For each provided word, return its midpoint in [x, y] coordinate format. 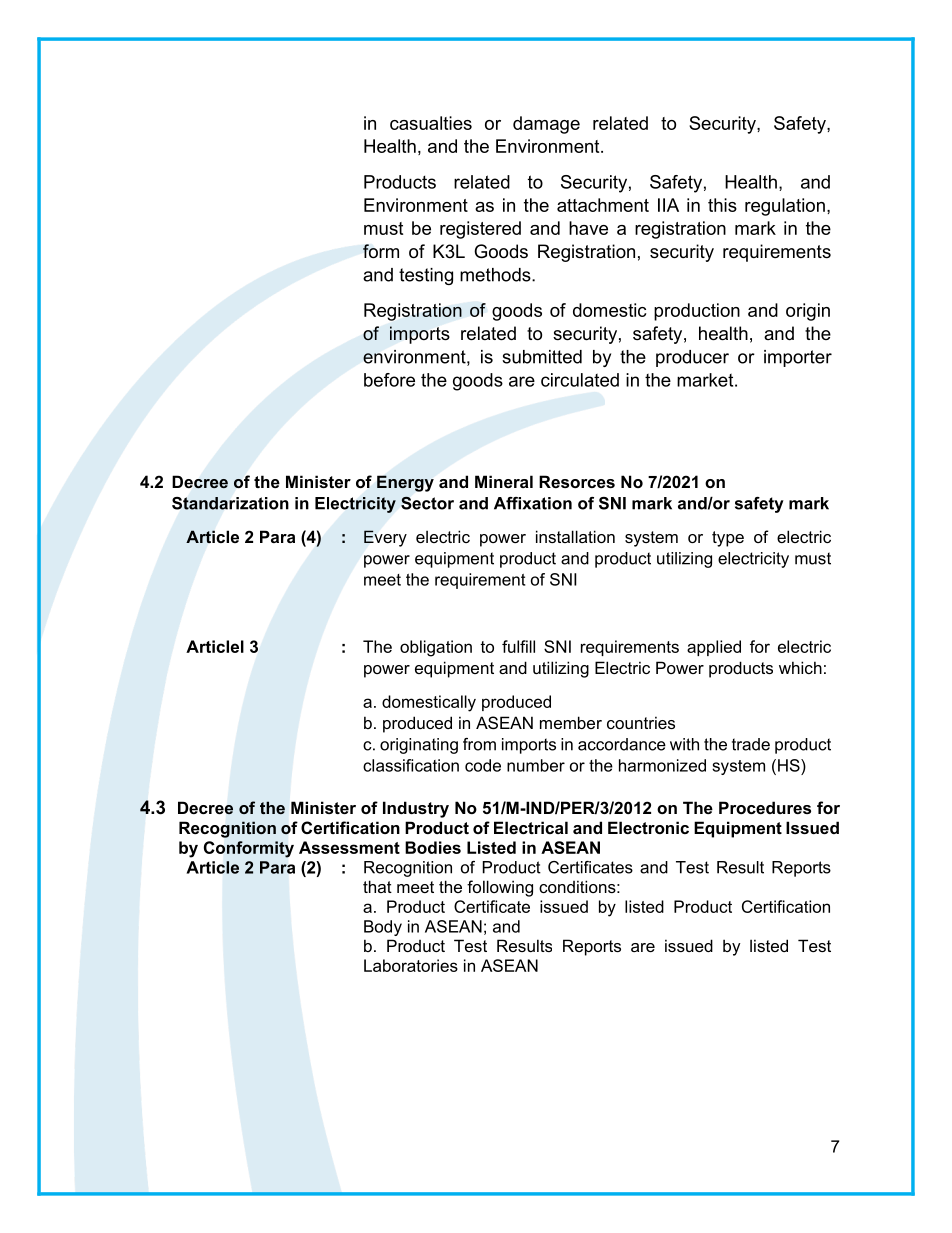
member [571, 722]
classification [411, 765]
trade [751, 744]
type [728, 539]
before [389, 380]
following [500, 888]
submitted [542, 357]
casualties [431, 123]
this [722, 205]
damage [546, 125]
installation [575, 536]
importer [798, 358]
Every [385, 538]
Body [383, 928]
